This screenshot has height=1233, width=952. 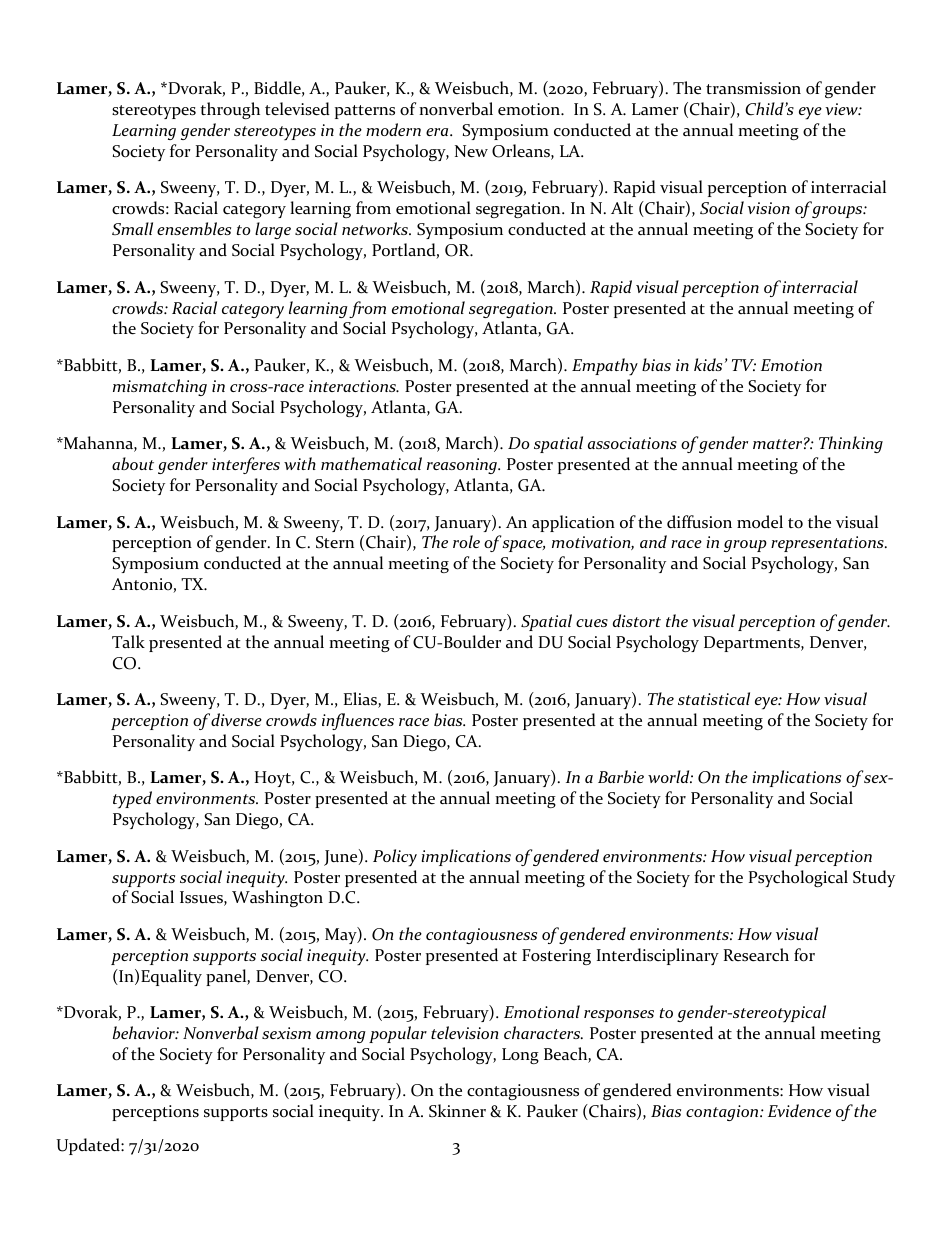 What do you see at coordinates (753, 88) in the screenshot?
I see `transmission` at bounding box center [753, 88].
